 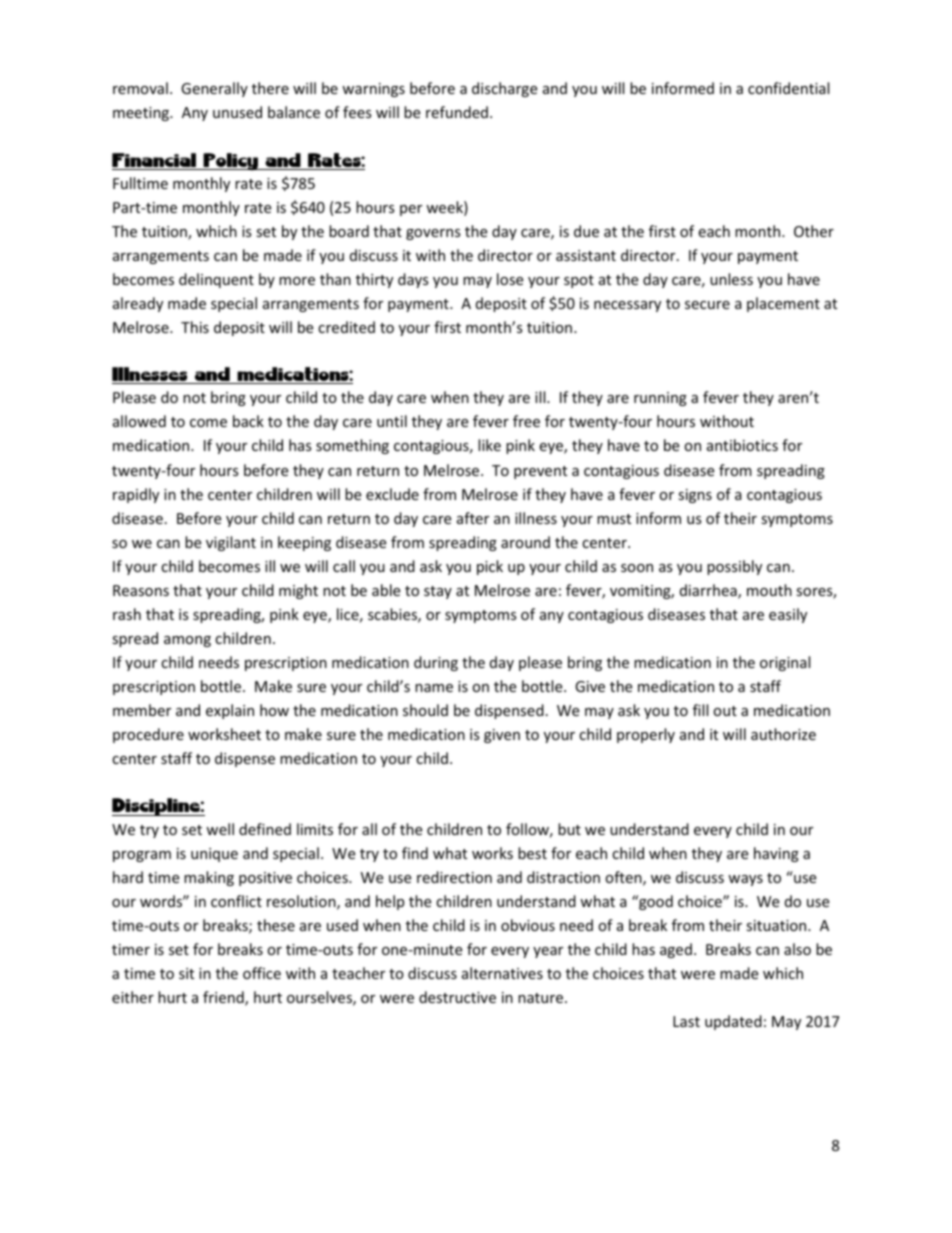 I want to click on pick, so click(x=490, y=567).
